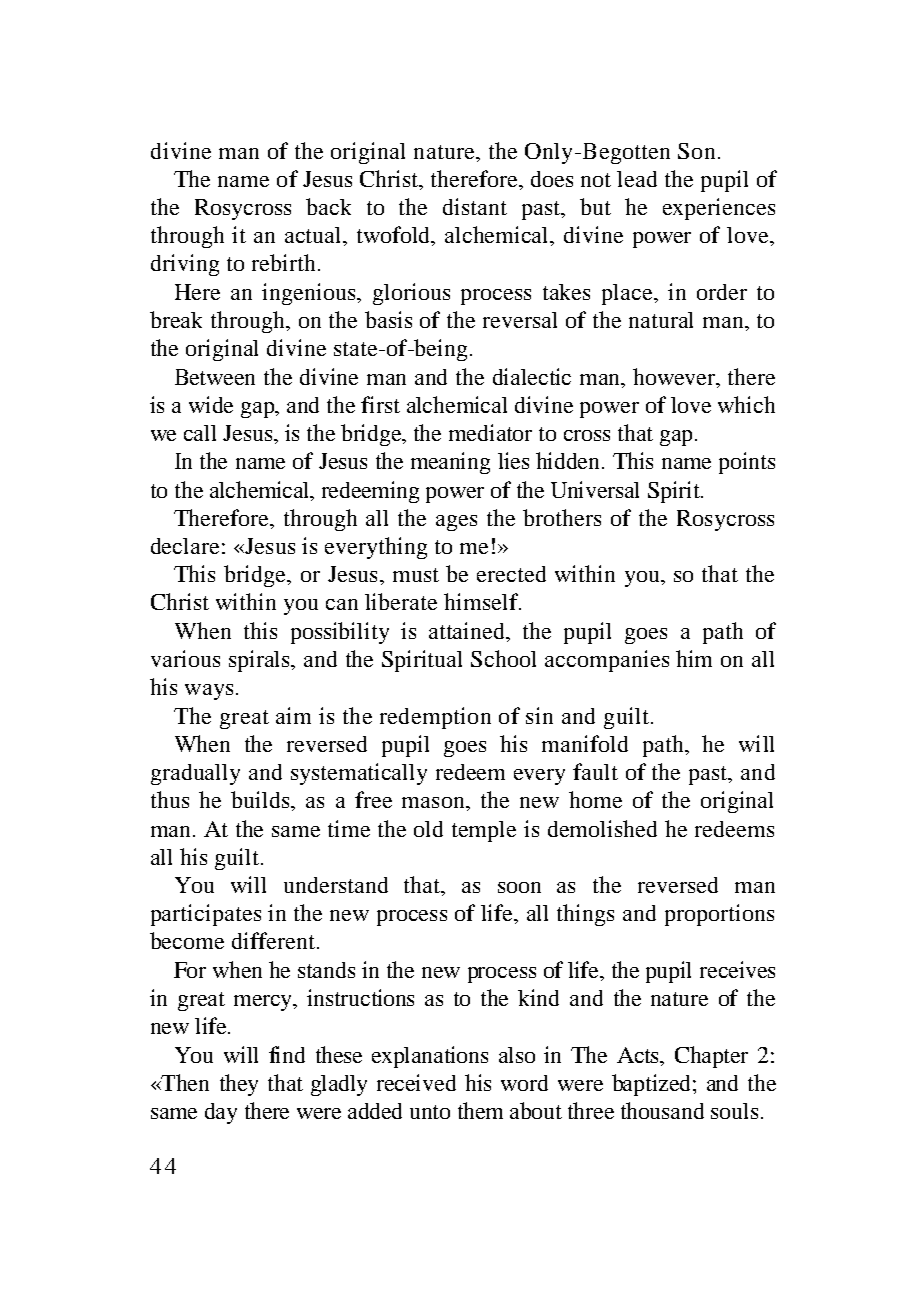  Describe the element at coordinates (719, 209) in the screenshot. I see `experiences` at that location.
